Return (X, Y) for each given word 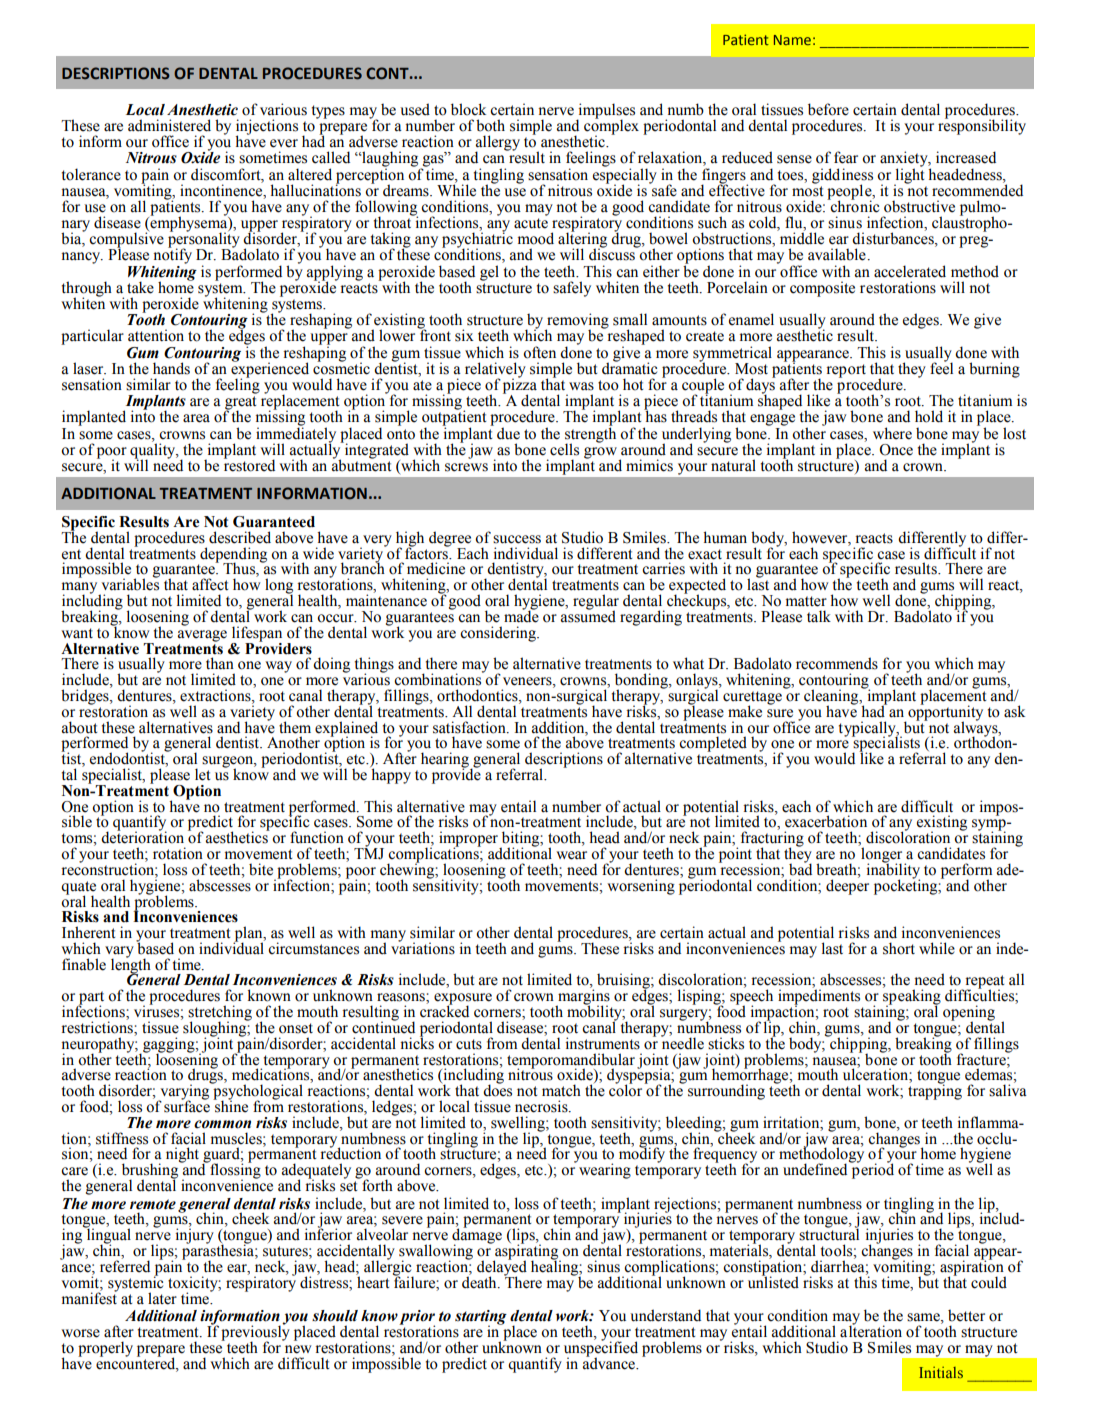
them (295, 727)
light (909, 176)
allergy (497, 144)
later (162, 1298)
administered (169, 125)
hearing (446, 761)
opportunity (944, 713)
